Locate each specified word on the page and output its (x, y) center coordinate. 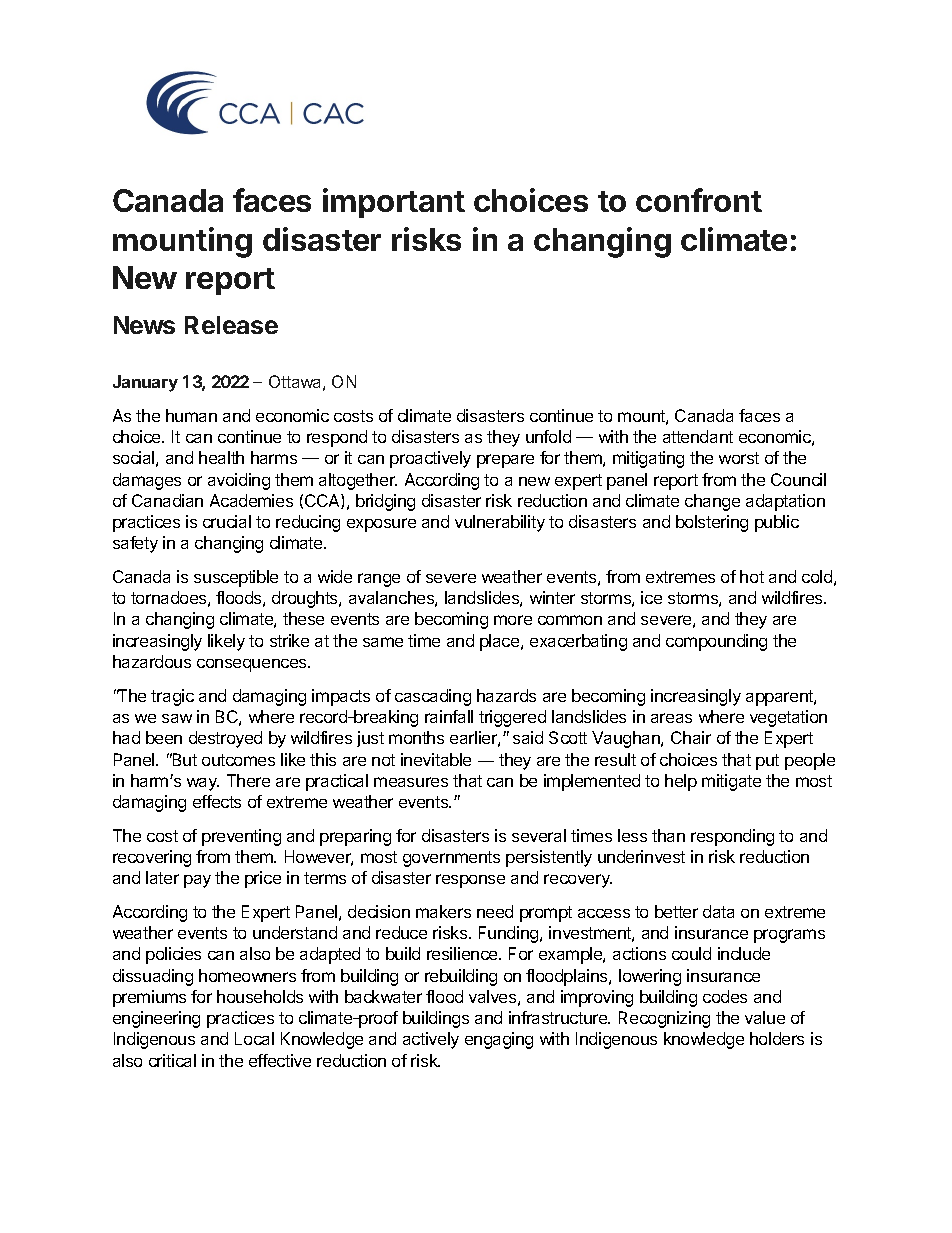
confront (699, 200)
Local (254, 1038)
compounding (716, 642)
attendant (698, 436)
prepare (505, 461)
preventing (241, 837)
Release (231, 325)
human (191, 415)
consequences (253, 665)
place (501, 642)
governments (451, 859)
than (668, 835)
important (394, 203)
